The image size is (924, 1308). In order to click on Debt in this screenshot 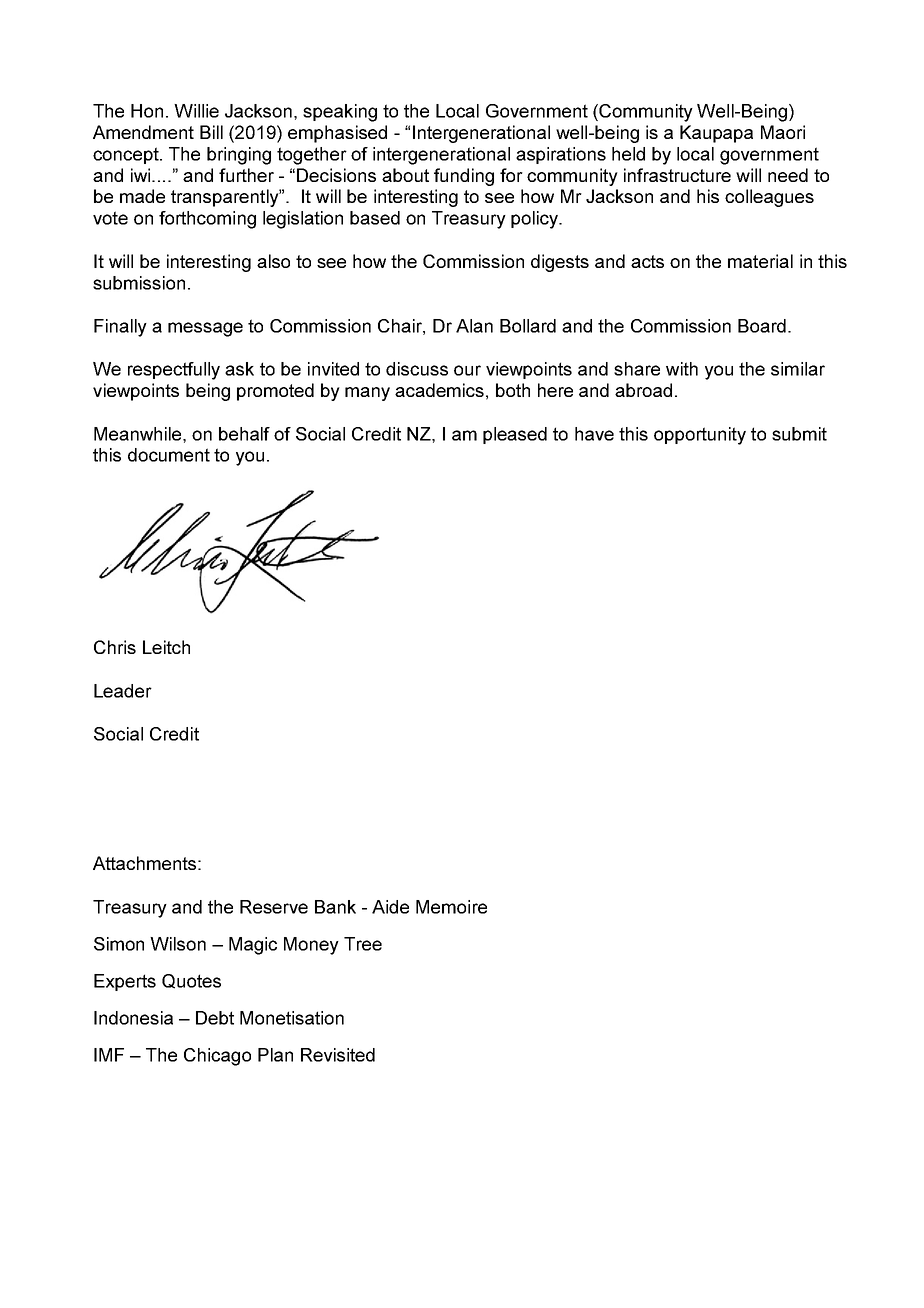, I will do `click(215, 1018)`.
